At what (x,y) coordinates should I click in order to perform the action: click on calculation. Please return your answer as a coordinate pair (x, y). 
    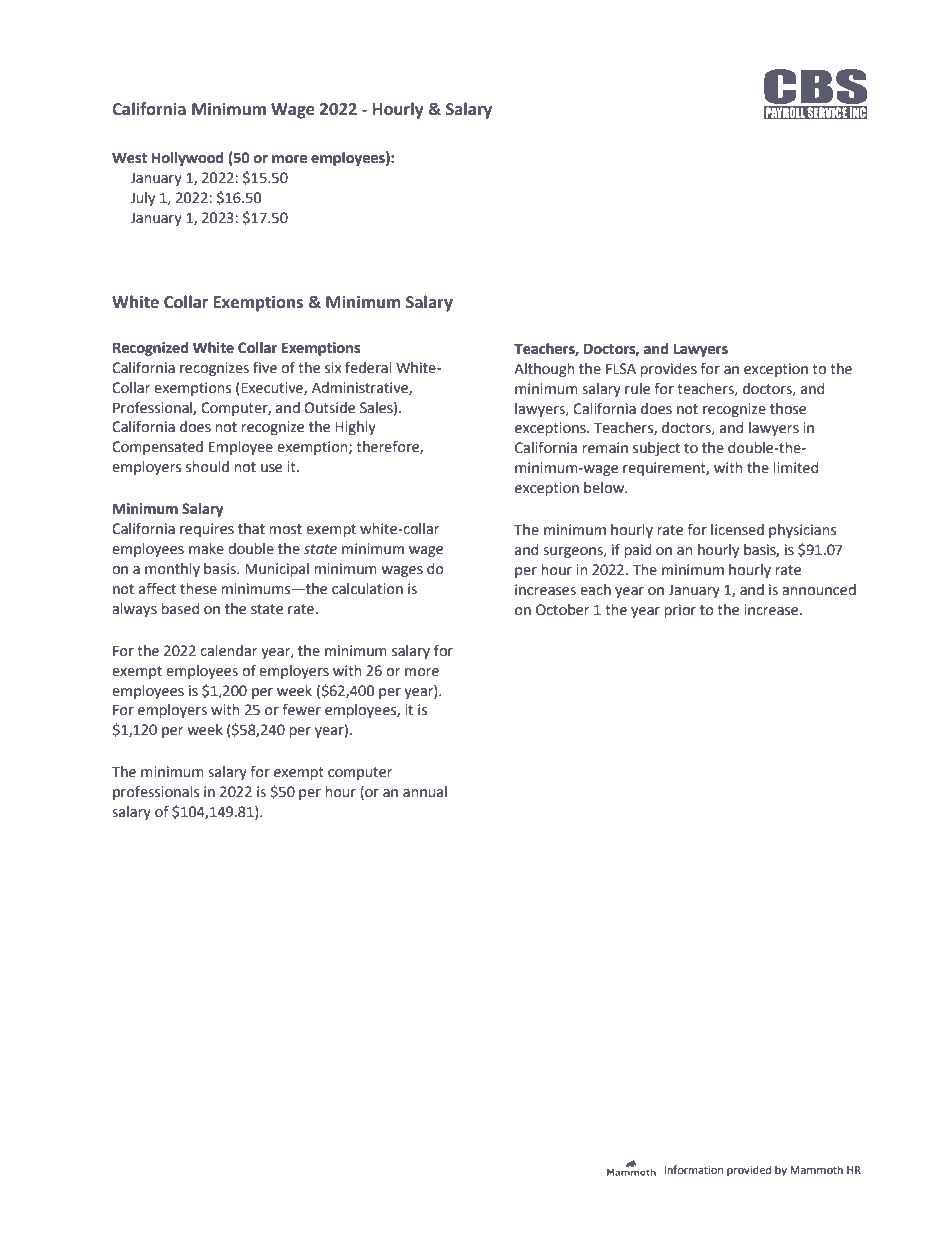
    Looking at the image, I should click on (367, 589).
